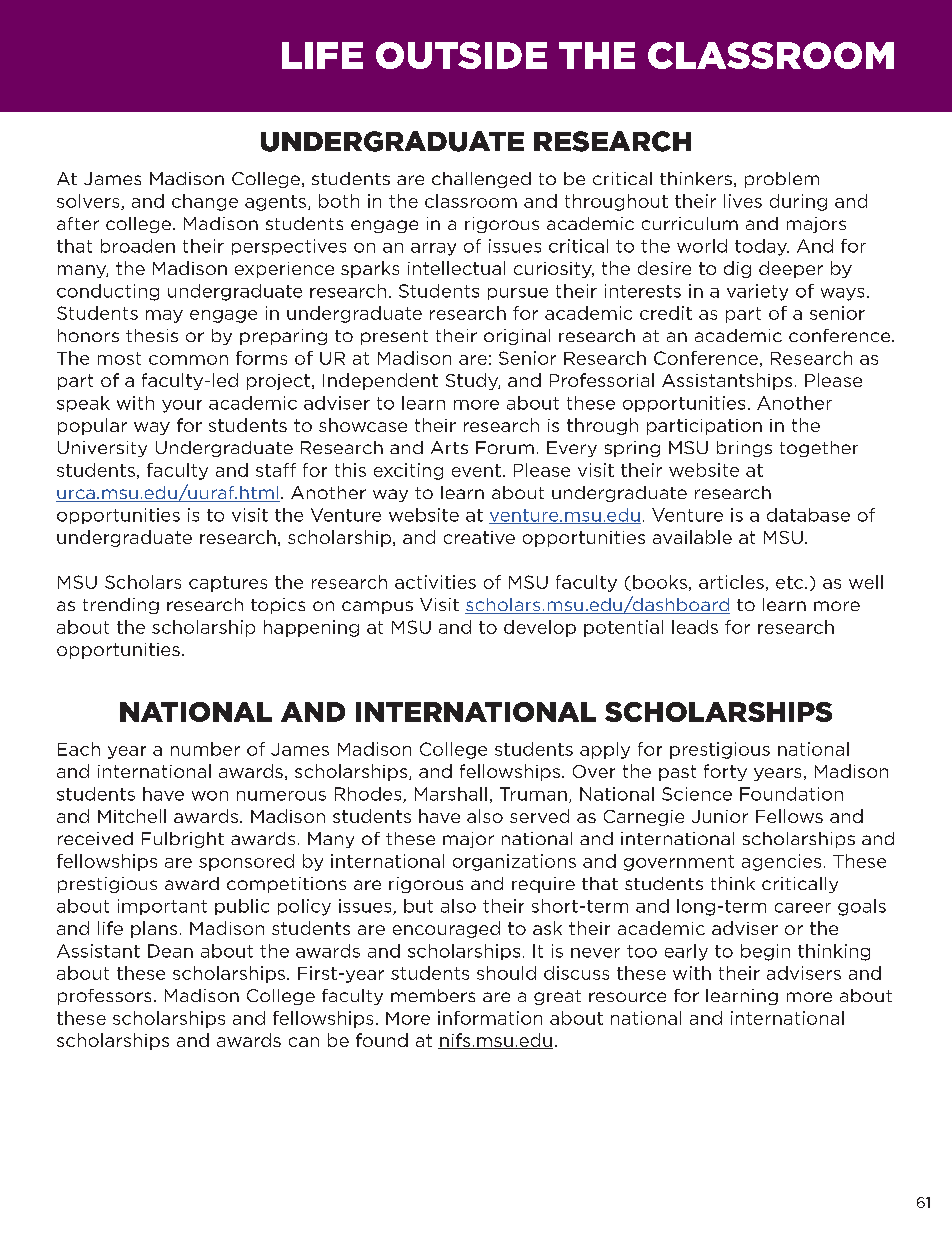  I want to click on your, so click(182, 406).
